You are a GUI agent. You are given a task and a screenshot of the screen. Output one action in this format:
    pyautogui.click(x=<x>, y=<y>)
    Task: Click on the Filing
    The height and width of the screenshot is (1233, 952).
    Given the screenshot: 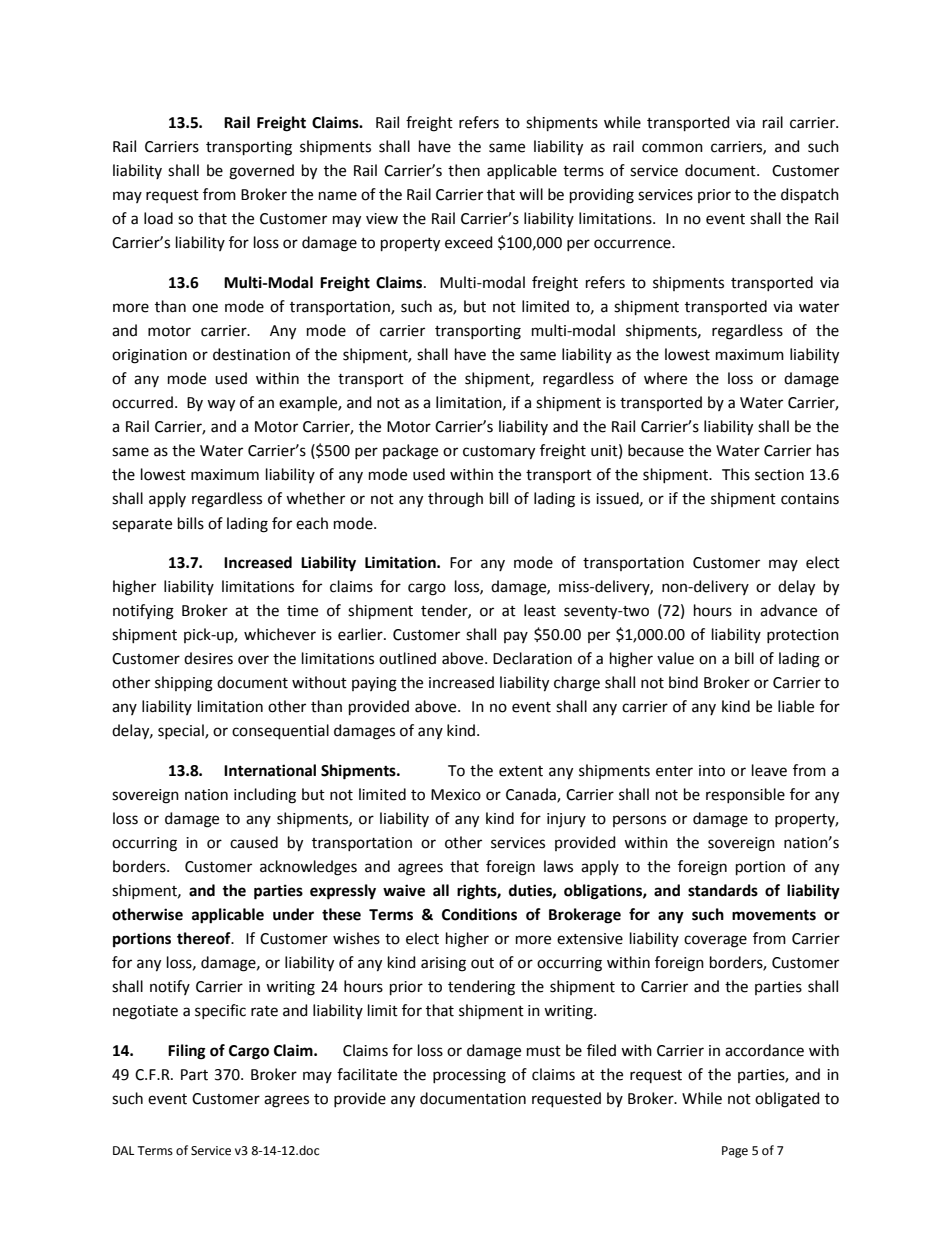 What is the action you would take?
    pyautogui.click(x=187, y=1052)
